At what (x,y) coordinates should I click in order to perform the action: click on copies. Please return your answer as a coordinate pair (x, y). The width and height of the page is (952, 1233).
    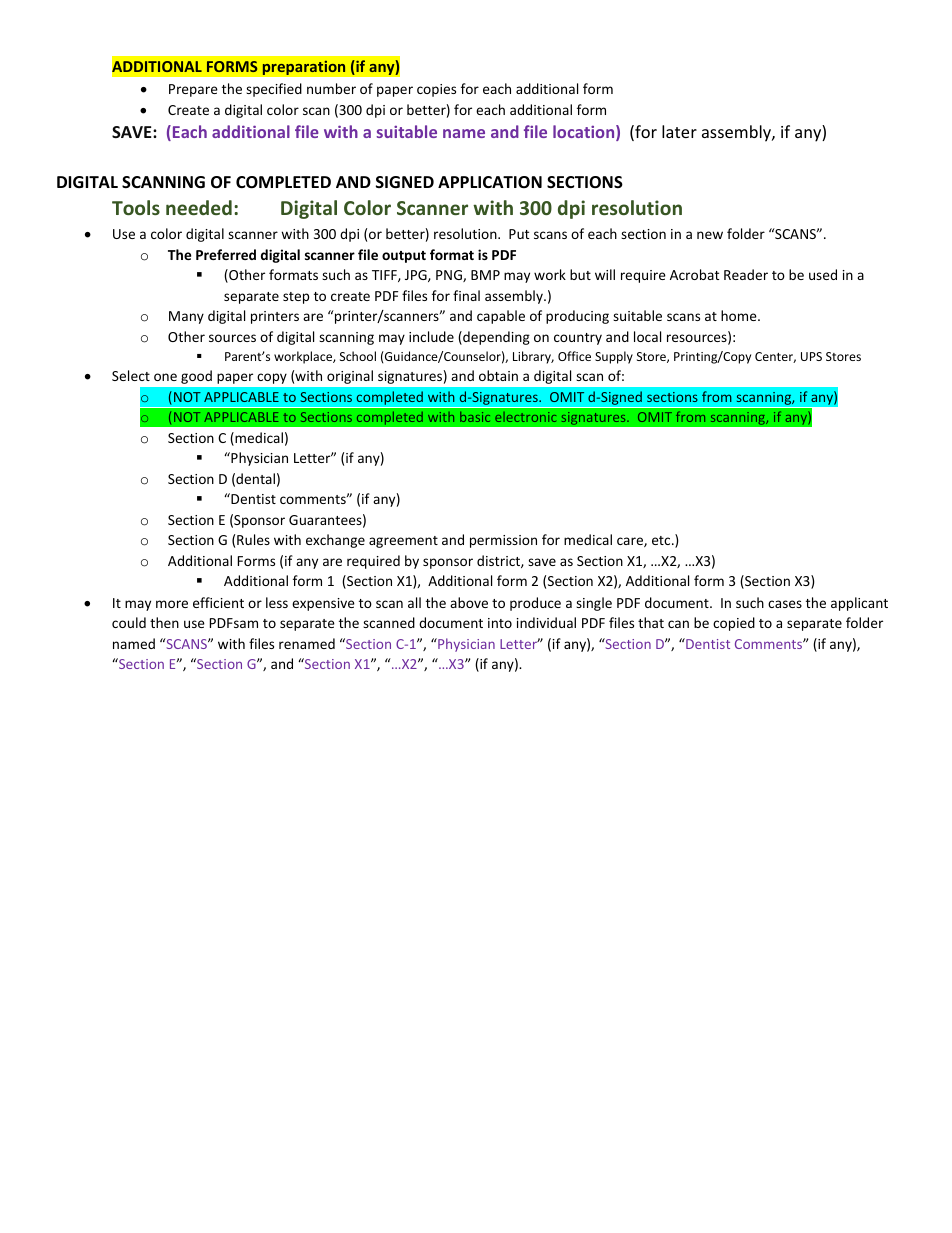
    Looking at the image, I should click on (436, 90).
